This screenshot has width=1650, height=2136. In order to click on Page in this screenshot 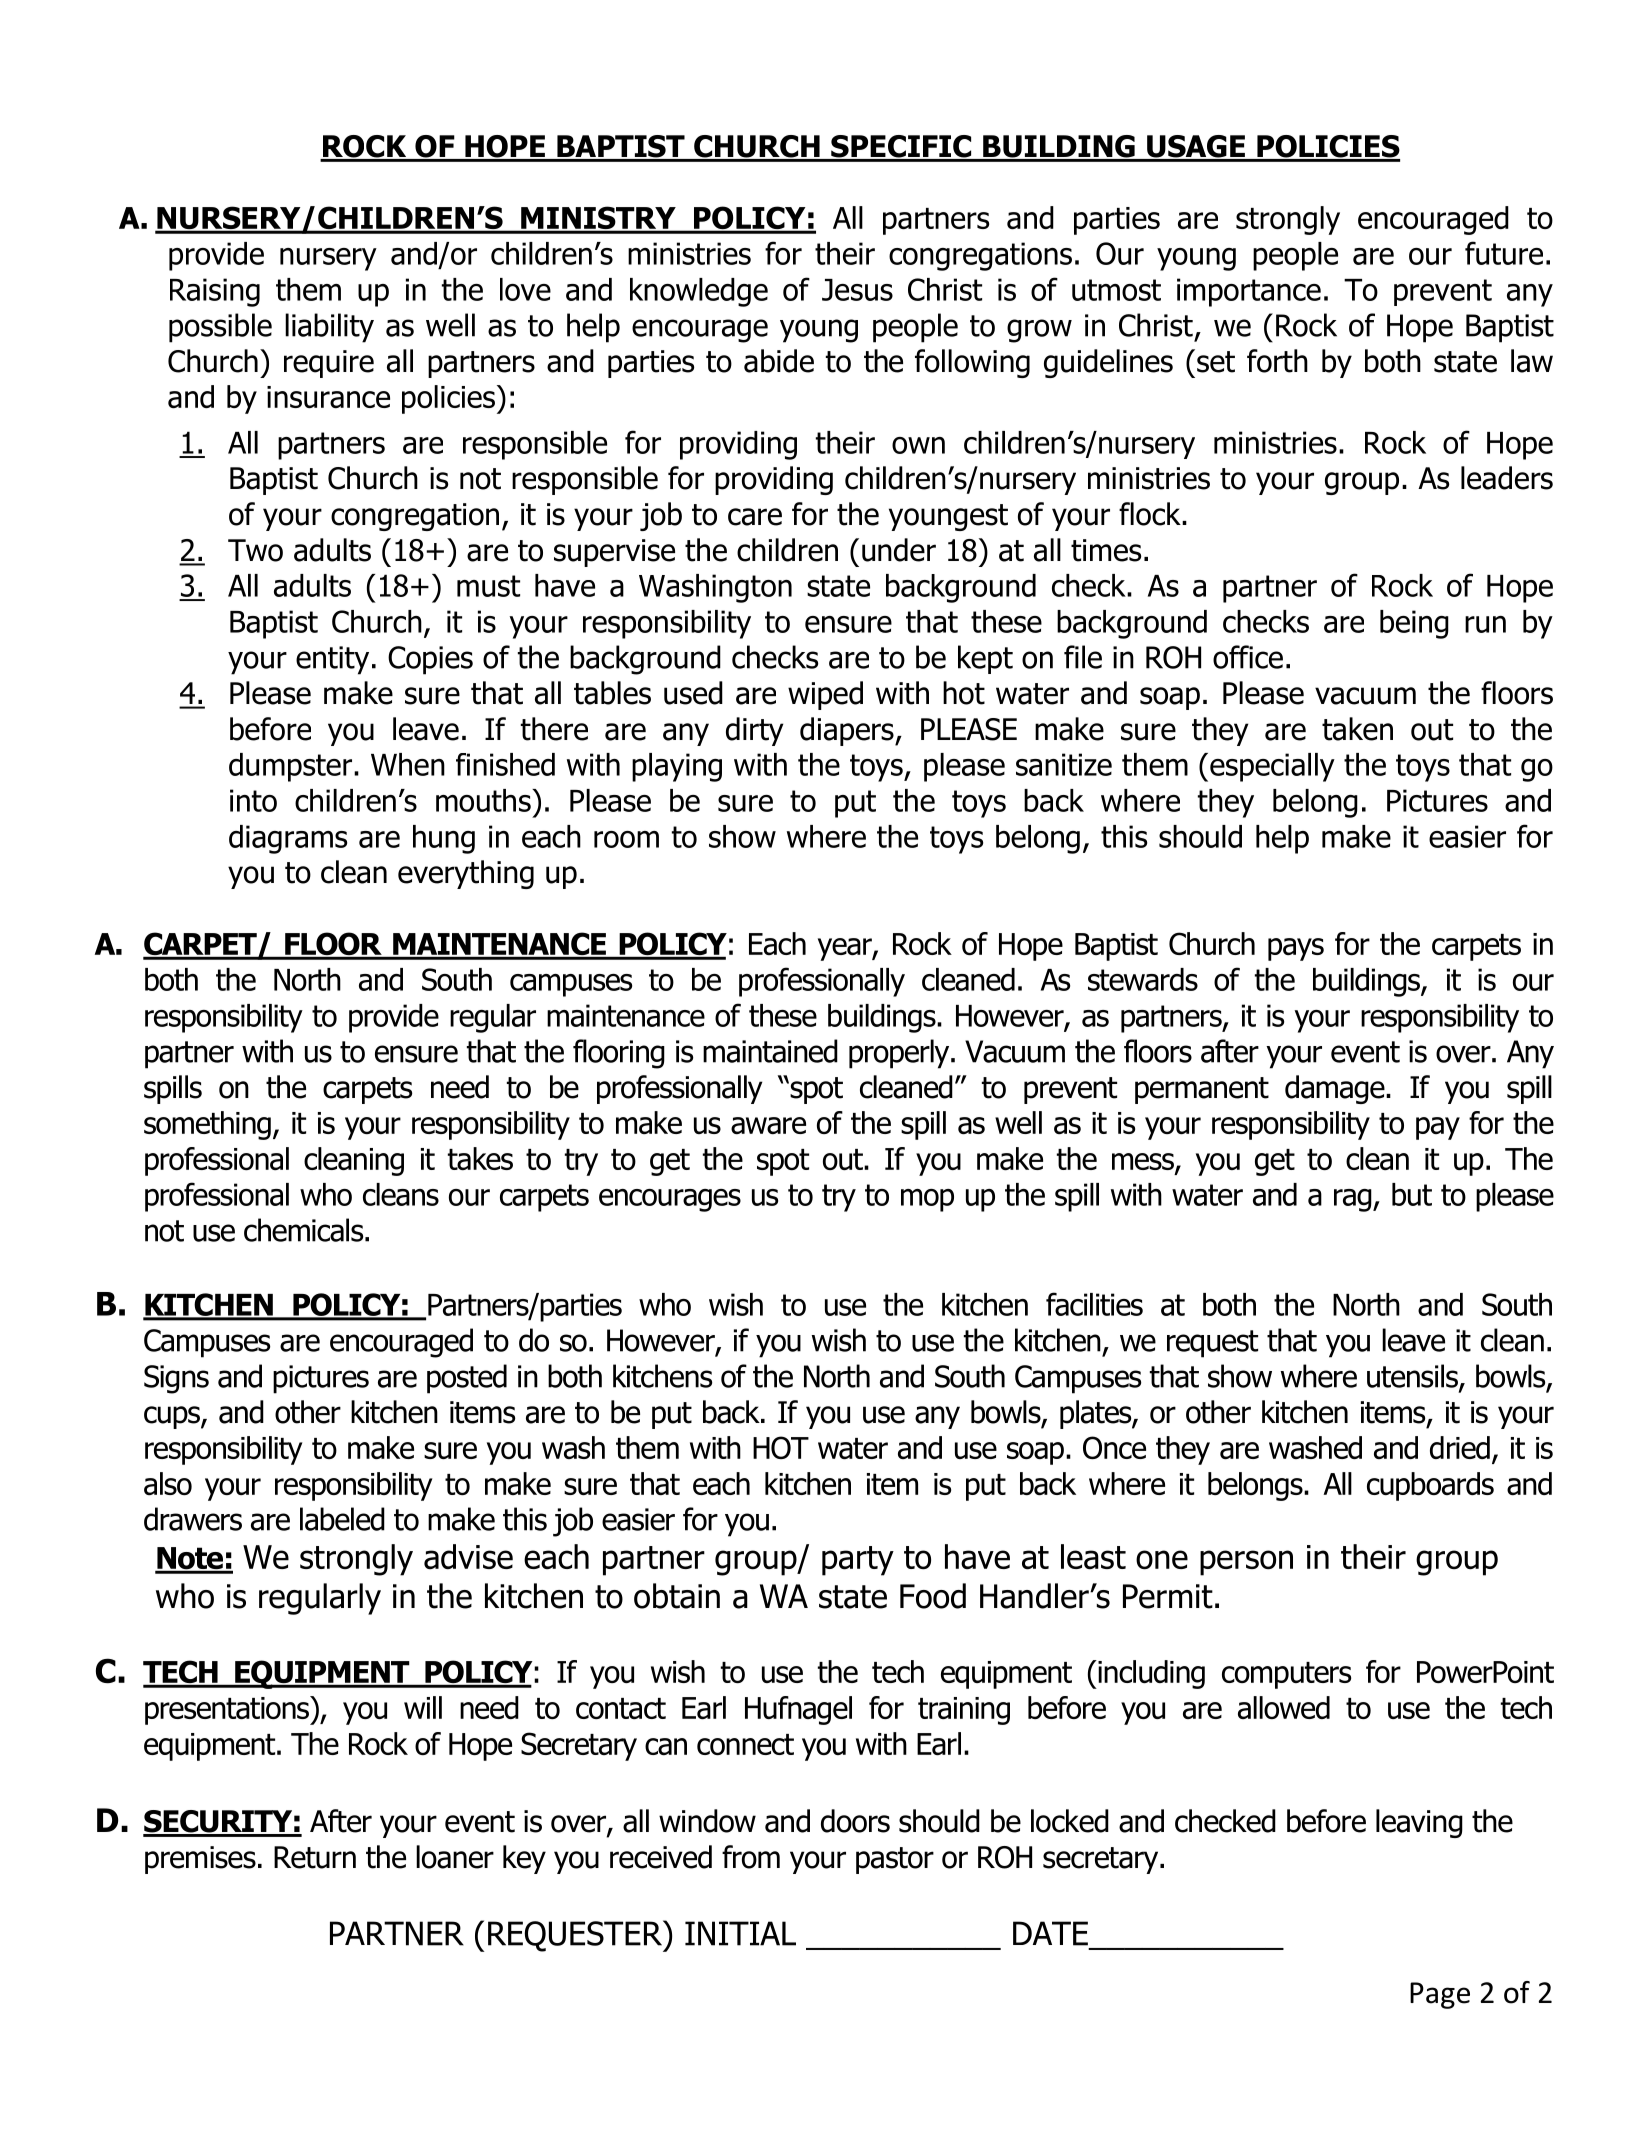, I will do `click(1440, 1995)`.
